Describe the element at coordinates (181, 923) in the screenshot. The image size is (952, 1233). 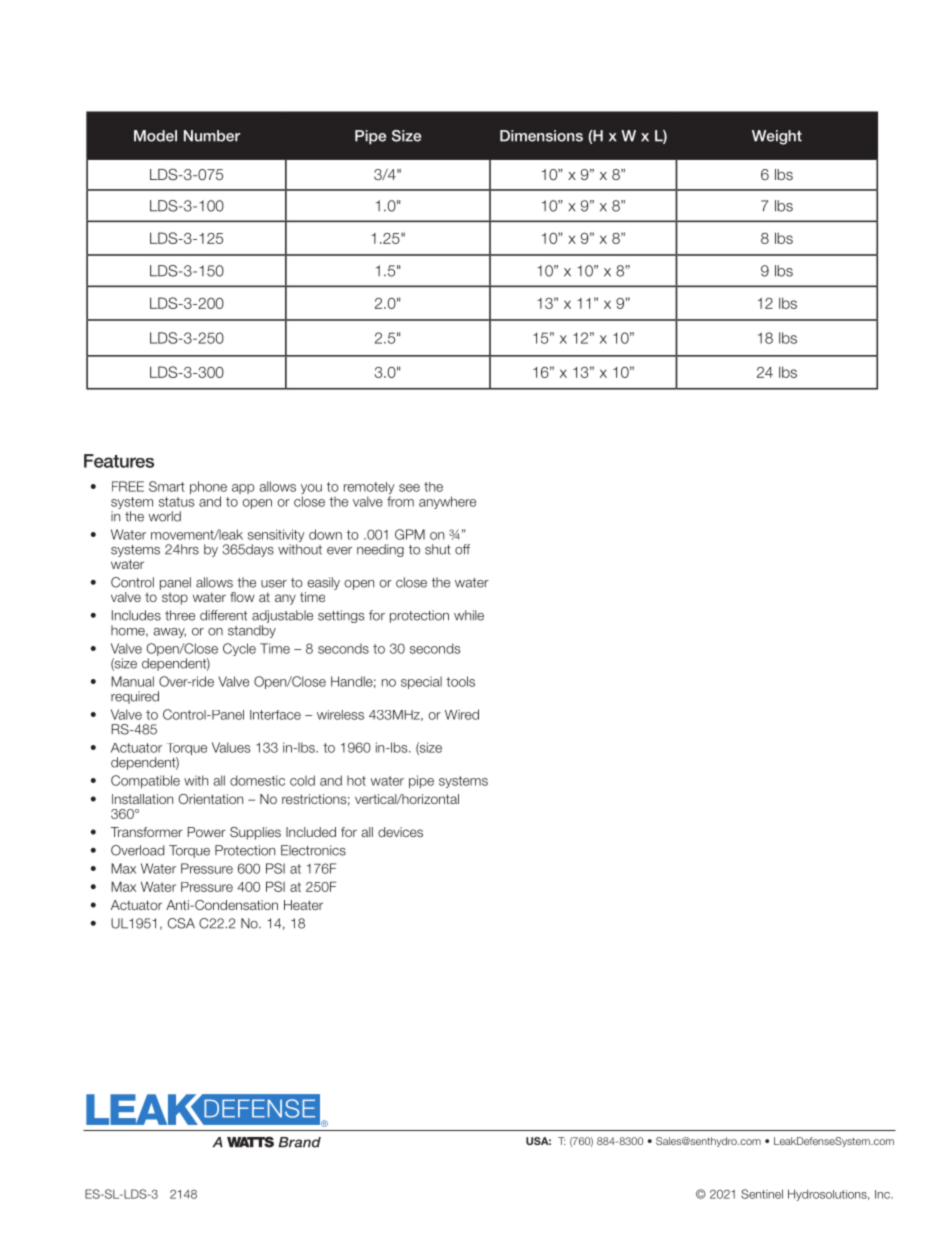
I see `CSA` at that location.
